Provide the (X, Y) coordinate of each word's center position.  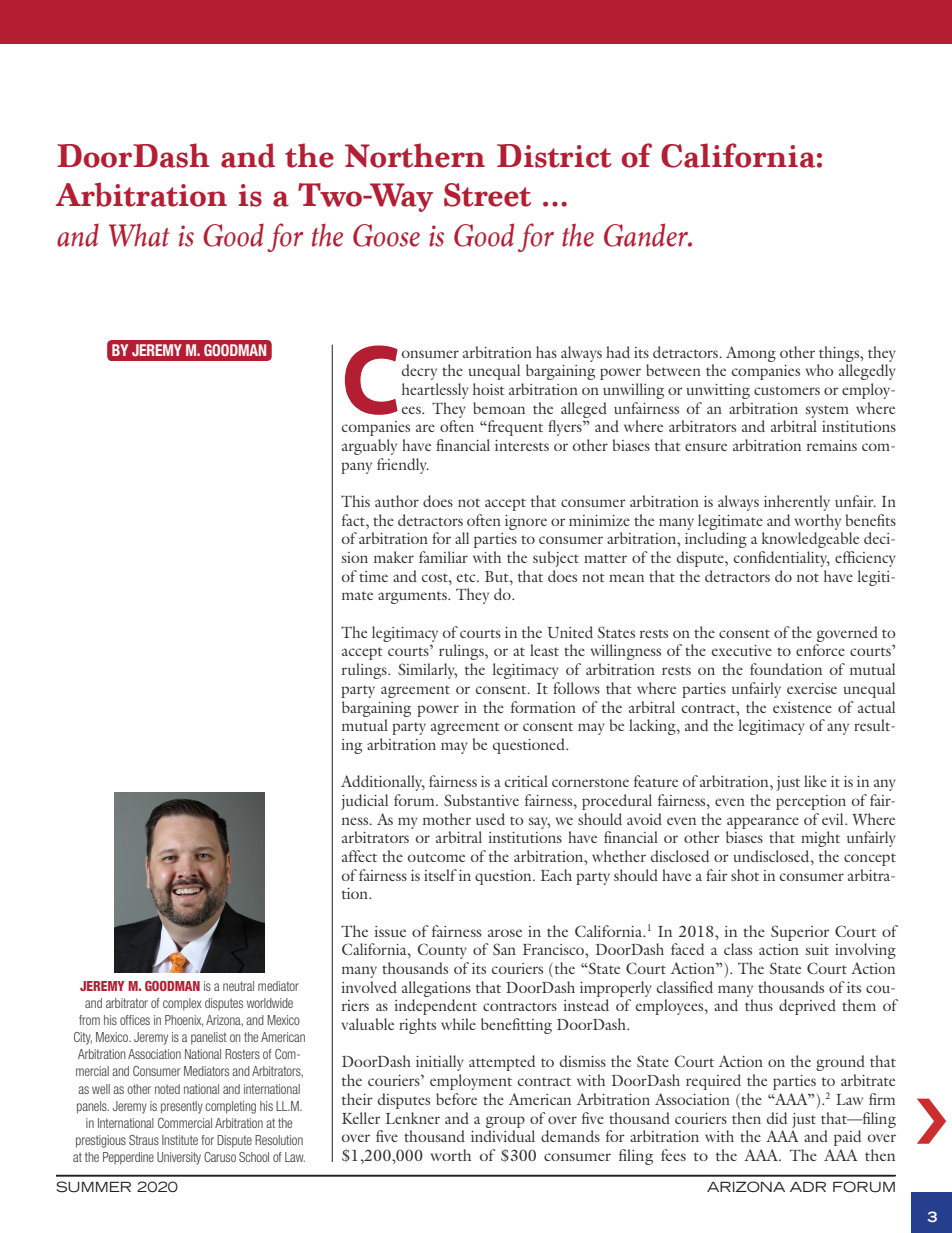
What (139, 235)
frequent (514, 428)
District (554, 156)
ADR (808, 1186)
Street (487, 195)
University (179, 1158)
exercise (812, 688)
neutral (238, 986)
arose (505, 933)
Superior (800, 933)
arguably (369, 447)
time (373, 576)
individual (503, 1136)
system (827, 412)
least (544, 650)
